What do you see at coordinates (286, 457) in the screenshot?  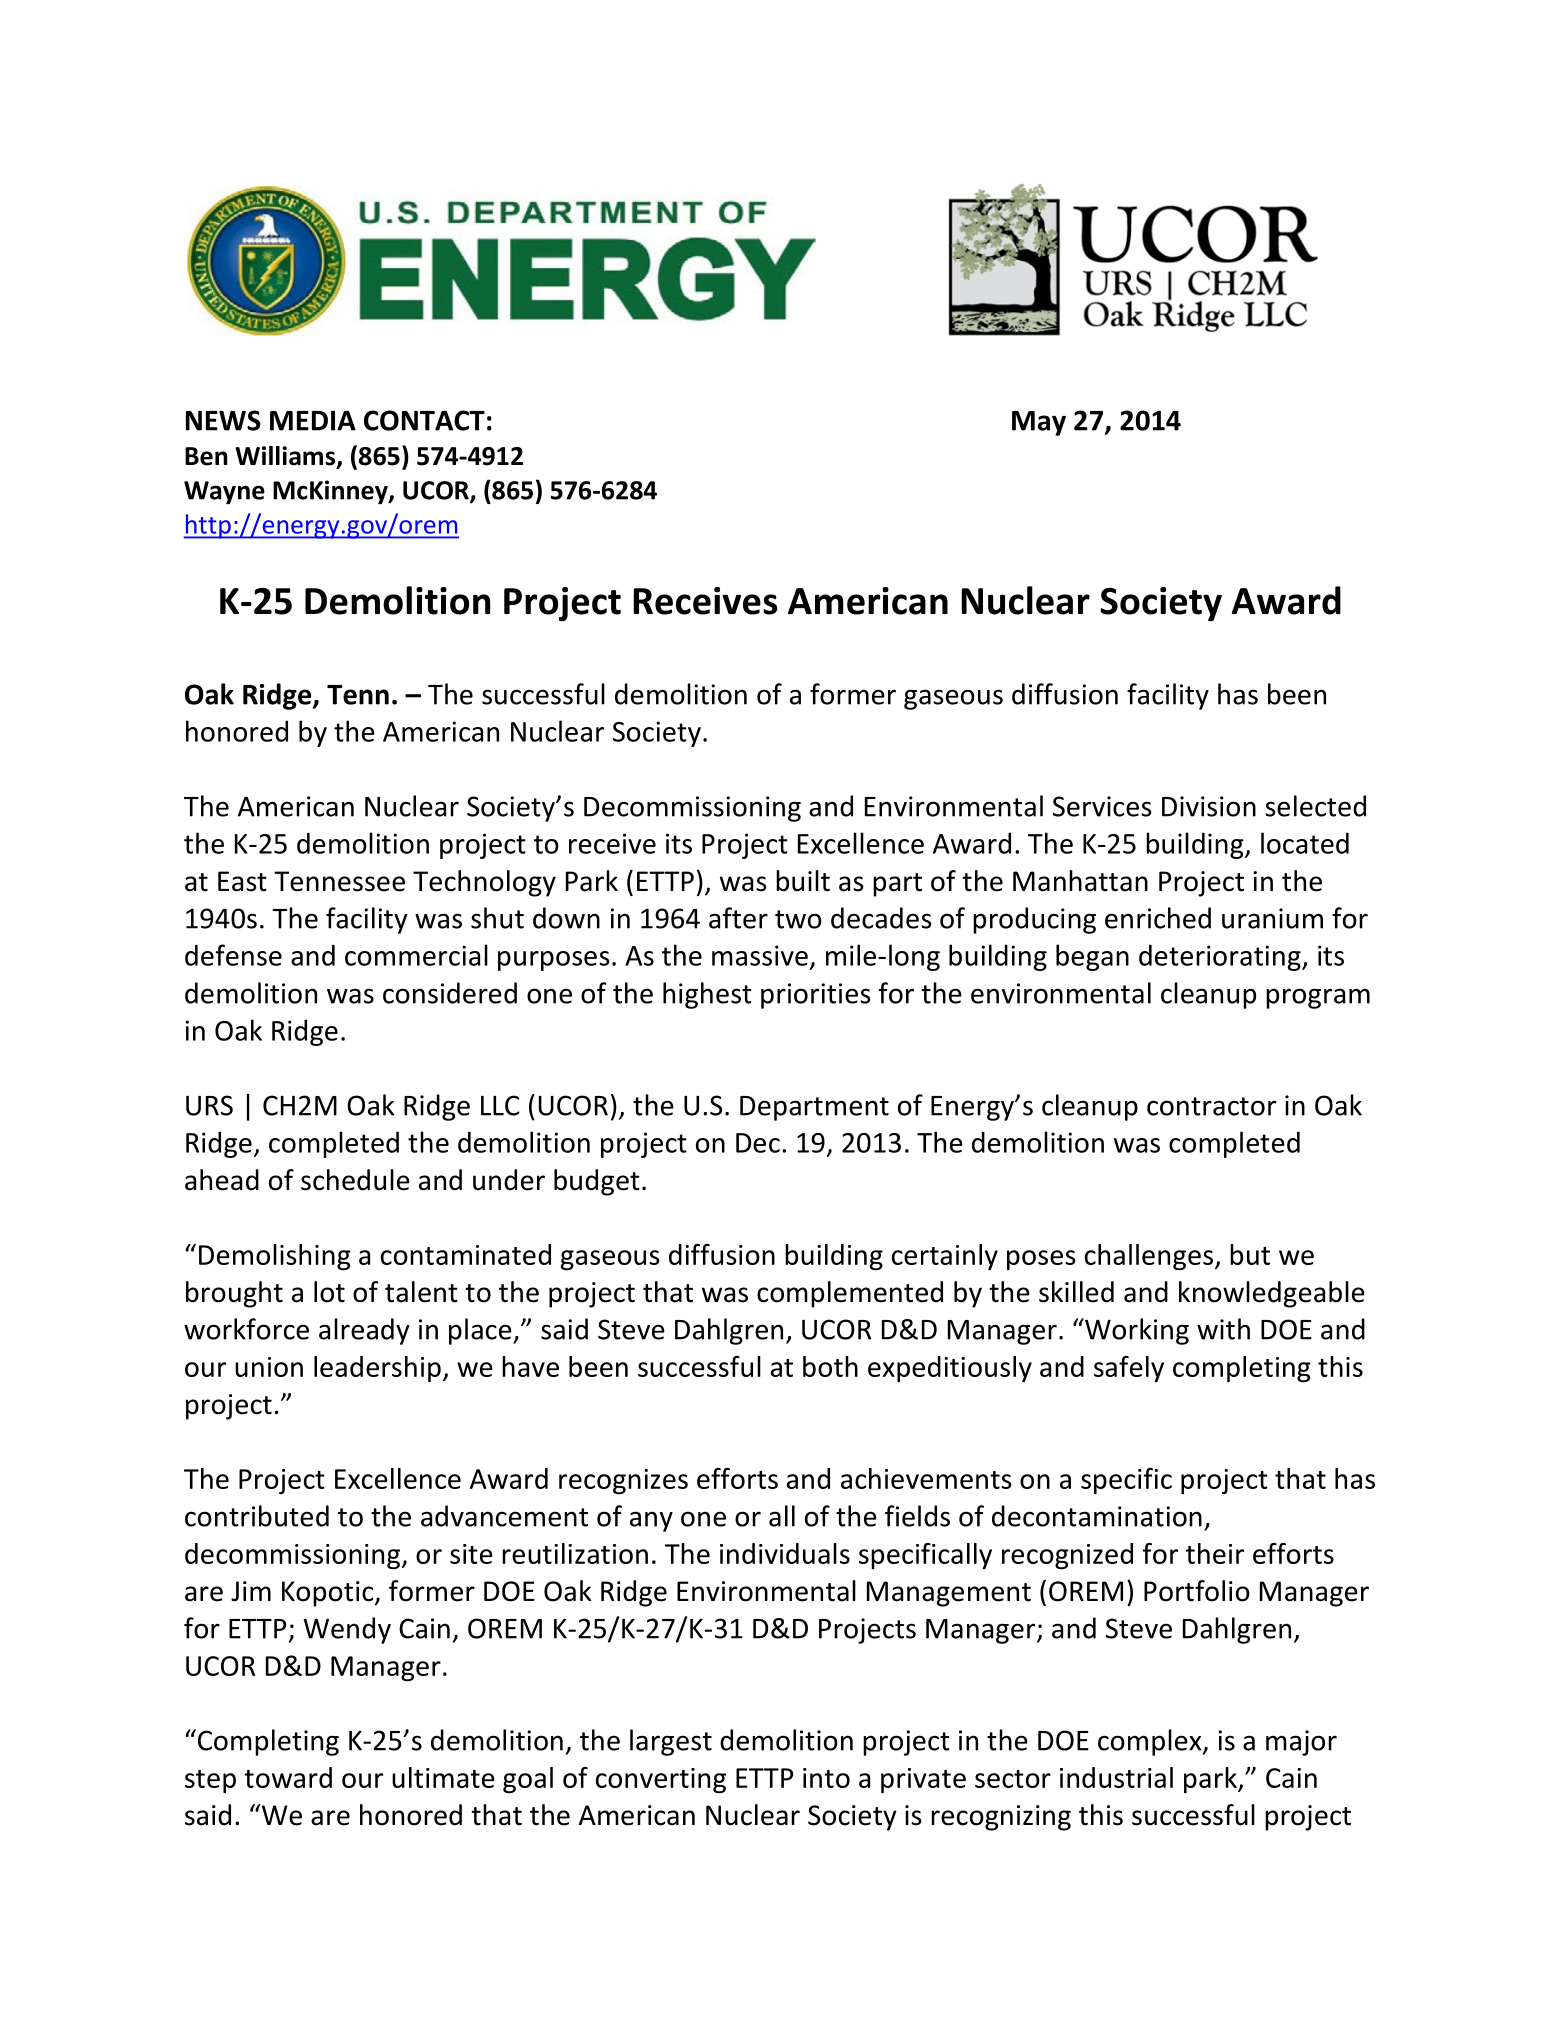 I see `Williams` at bounding box center [286, 457].
